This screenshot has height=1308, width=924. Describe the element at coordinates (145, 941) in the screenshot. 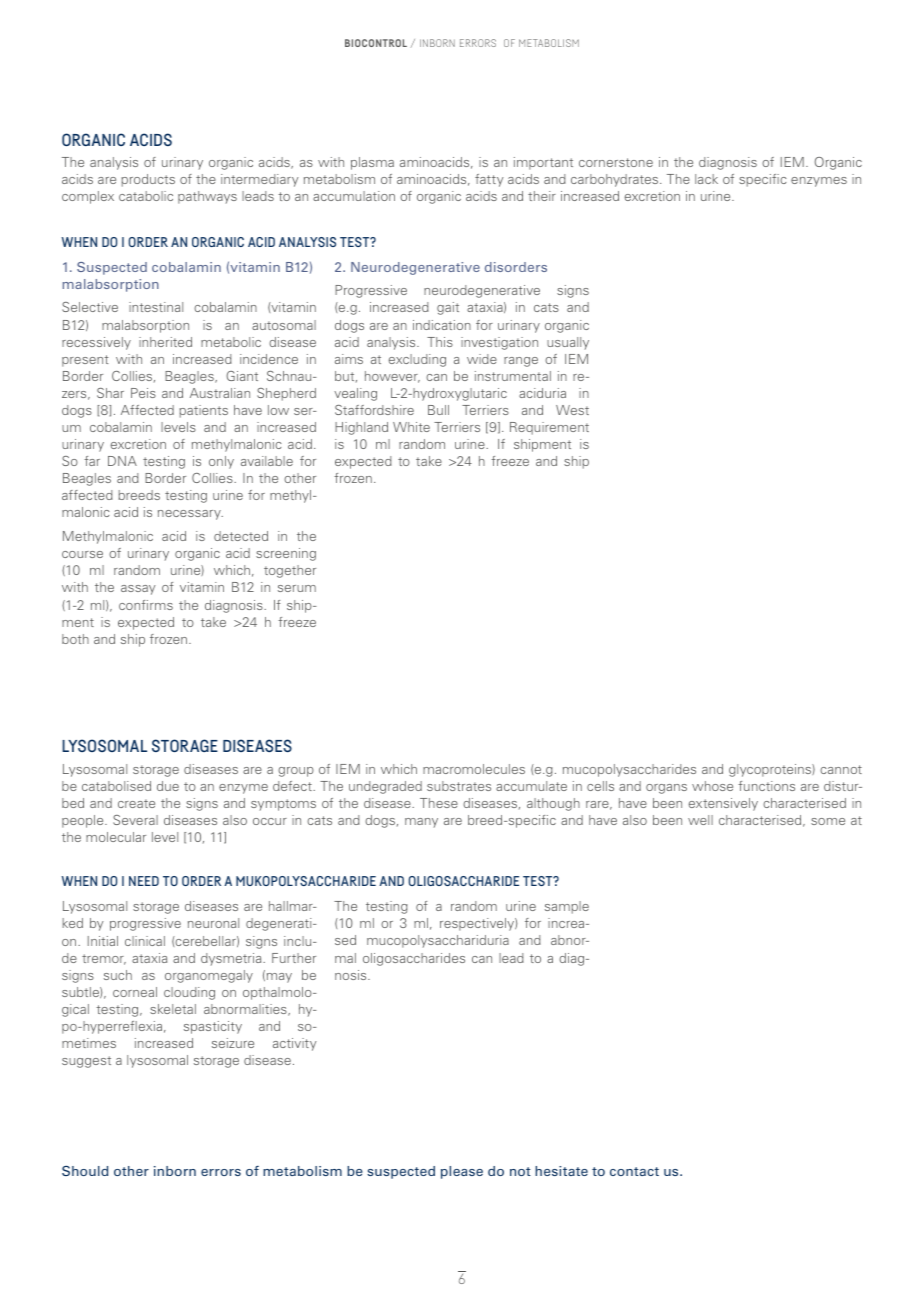

I see `clinical` at that location.
